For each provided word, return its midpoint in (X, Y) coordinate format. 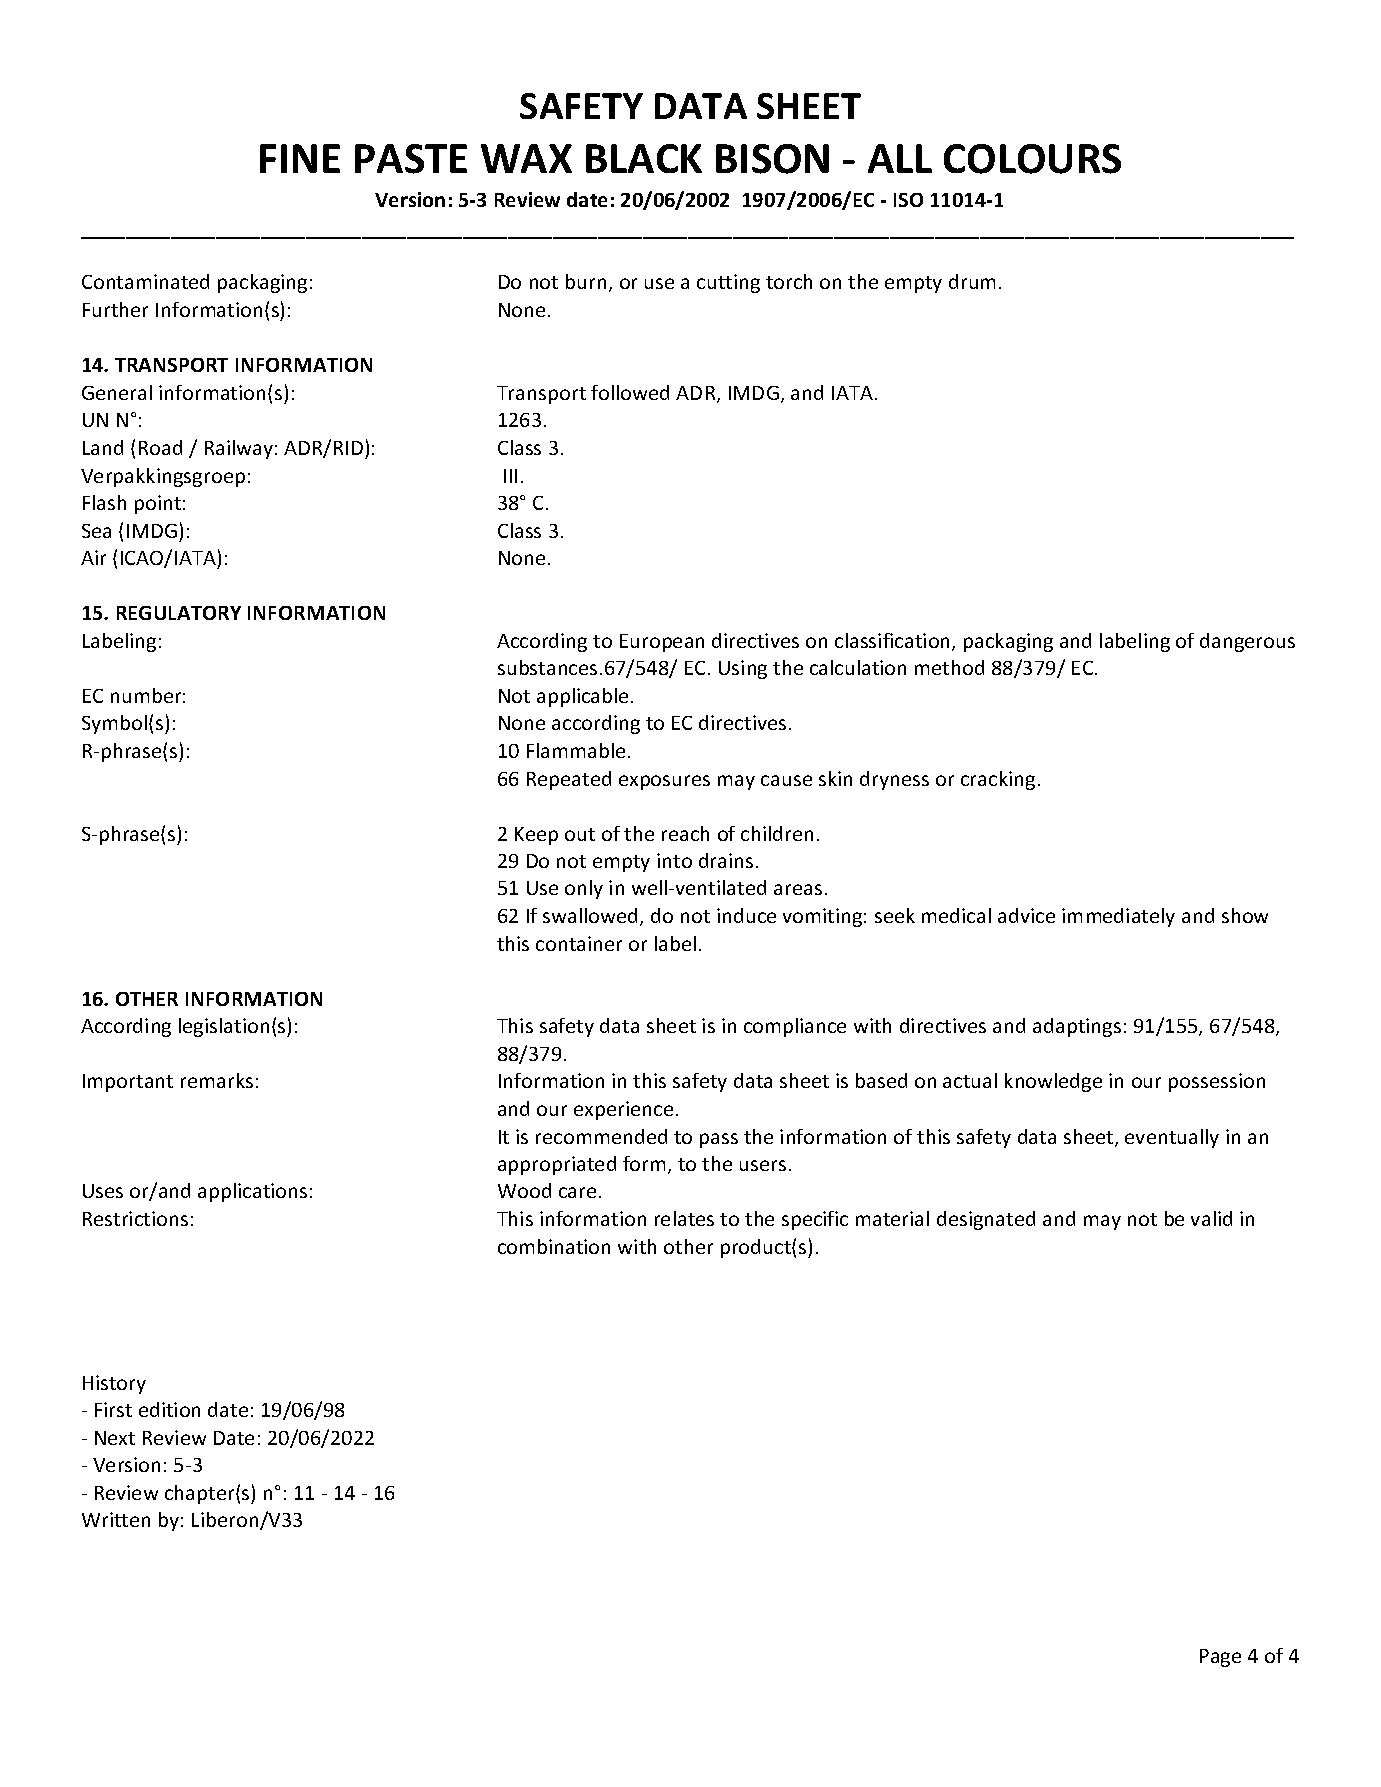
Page (1220, 1658)
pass (719, 1140)
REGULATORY (179, 613)
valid (1211, 1218)
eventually (1172, 1138)
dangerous (1247, 642)
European (662, 643)
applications (252, 1192)
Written (116, 1519)
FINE (300, 158)
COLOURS (1032, 159)
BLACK (644, 158)
